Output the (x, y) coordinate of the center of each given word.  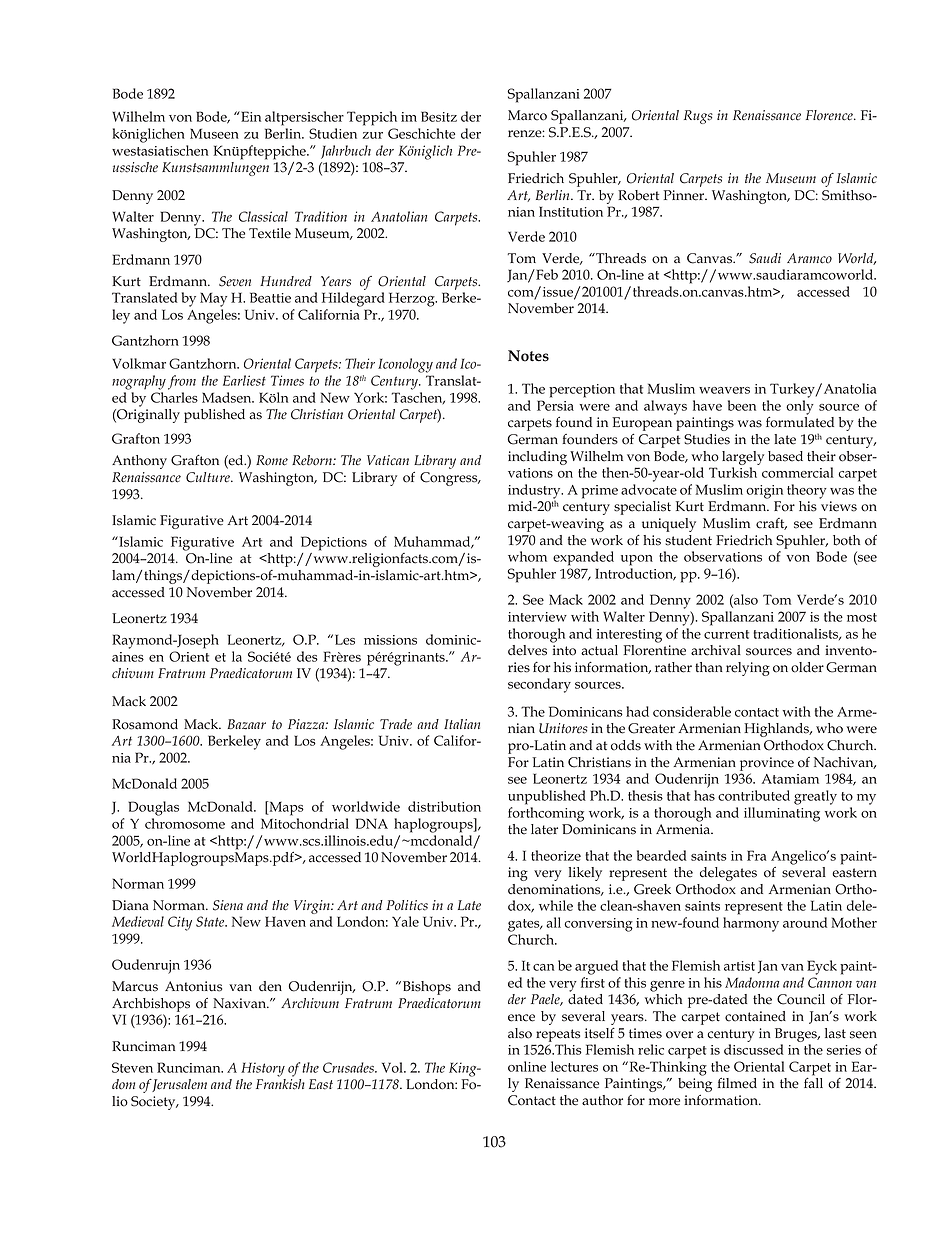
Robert (638, 195)
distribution (444, 806)
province (767, 764)
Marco (527, 115)
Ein (250, 116)
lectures (574, 1066)
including (537, 458)
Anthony (139, 462)
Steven (132, 1067)
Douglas (153, 808)
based (785, 456)
